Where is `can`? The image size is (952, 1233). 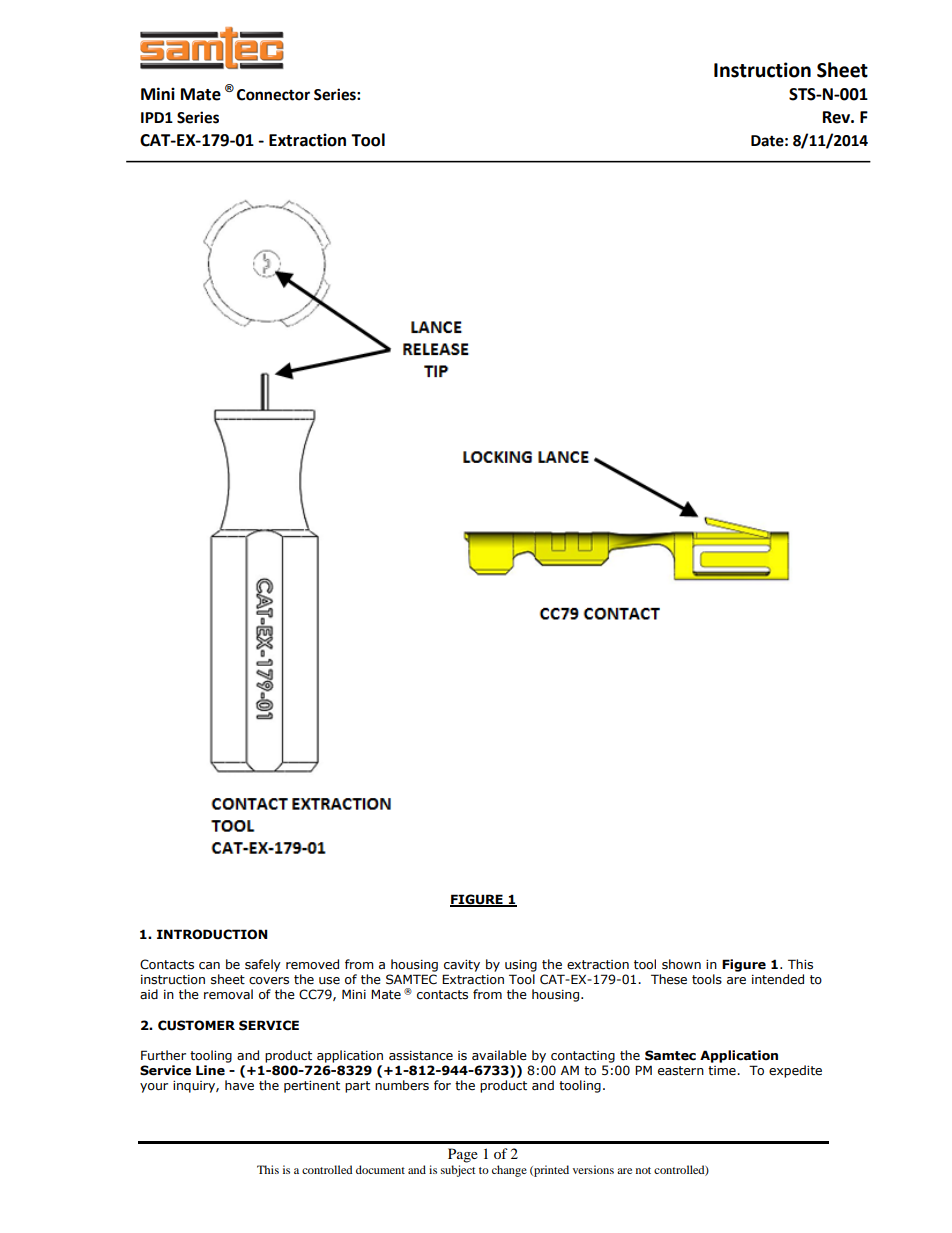 can is located at coordinates (209, 966).
